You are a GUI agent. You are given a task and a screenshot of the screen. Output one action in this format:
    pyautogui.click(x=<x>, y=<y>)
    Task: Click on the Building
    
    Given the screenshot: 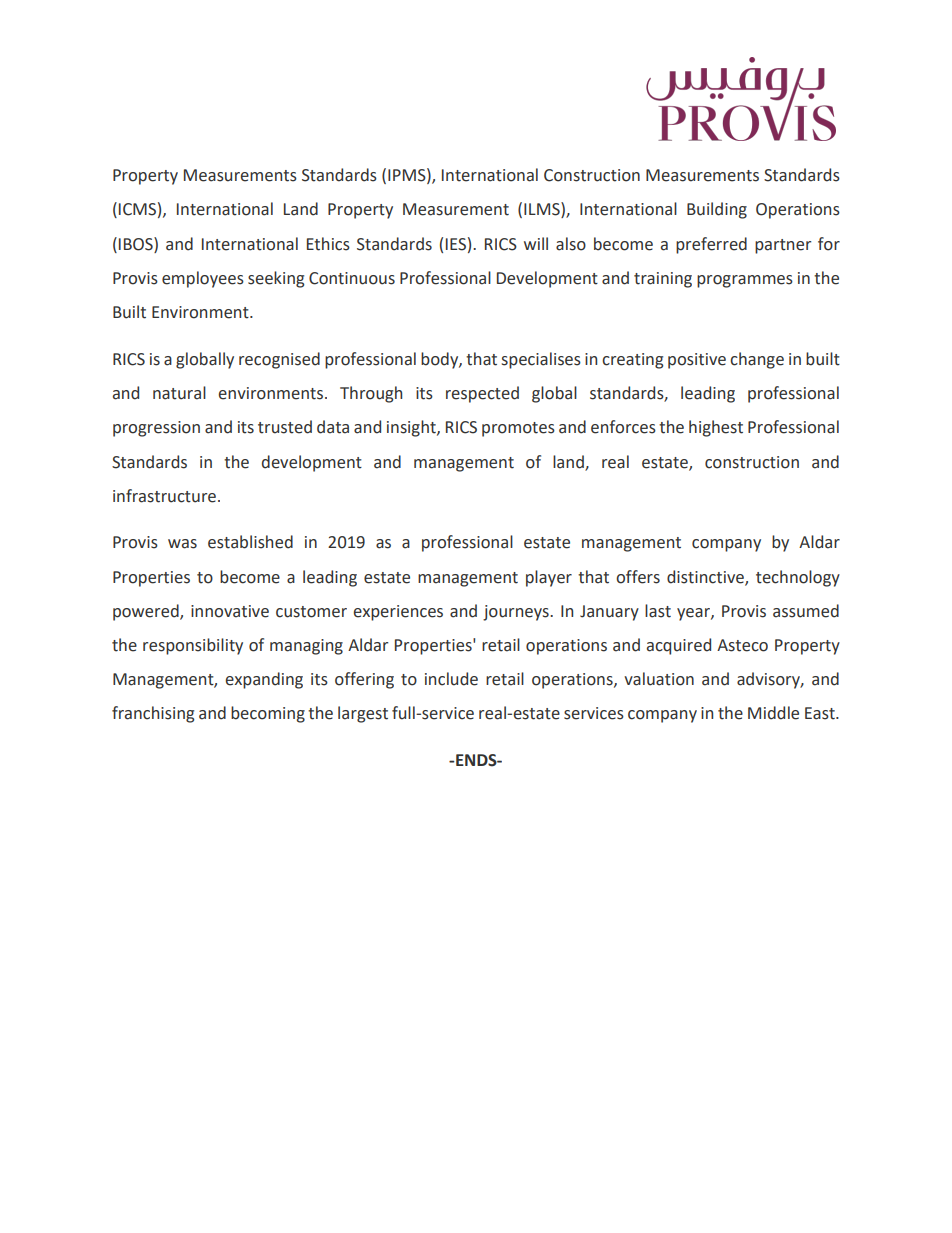 What is the action you would take?
    pyautogui.click(x=717, y=210)
